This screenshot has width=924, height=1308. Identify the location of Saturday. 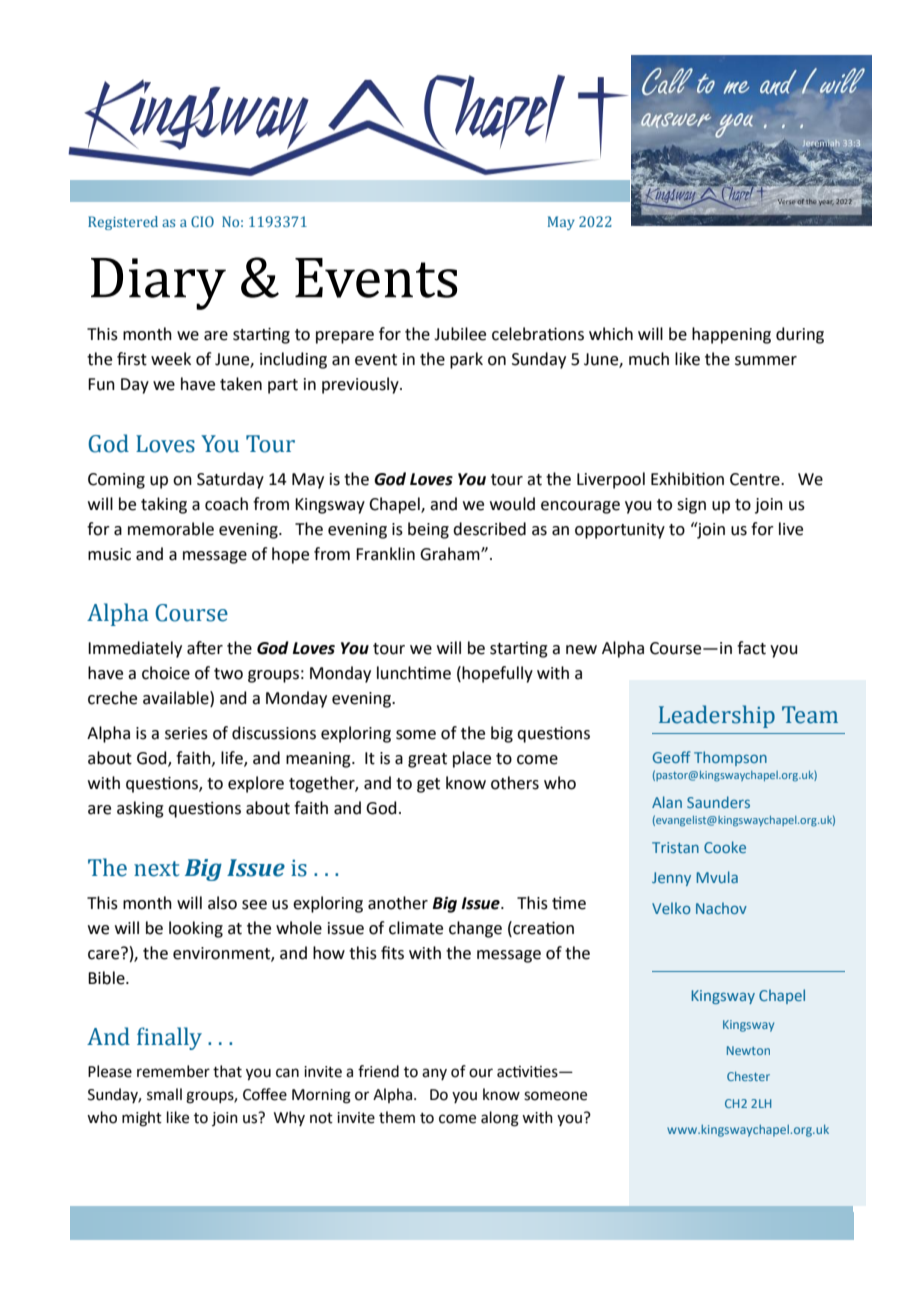
(230, 480).
